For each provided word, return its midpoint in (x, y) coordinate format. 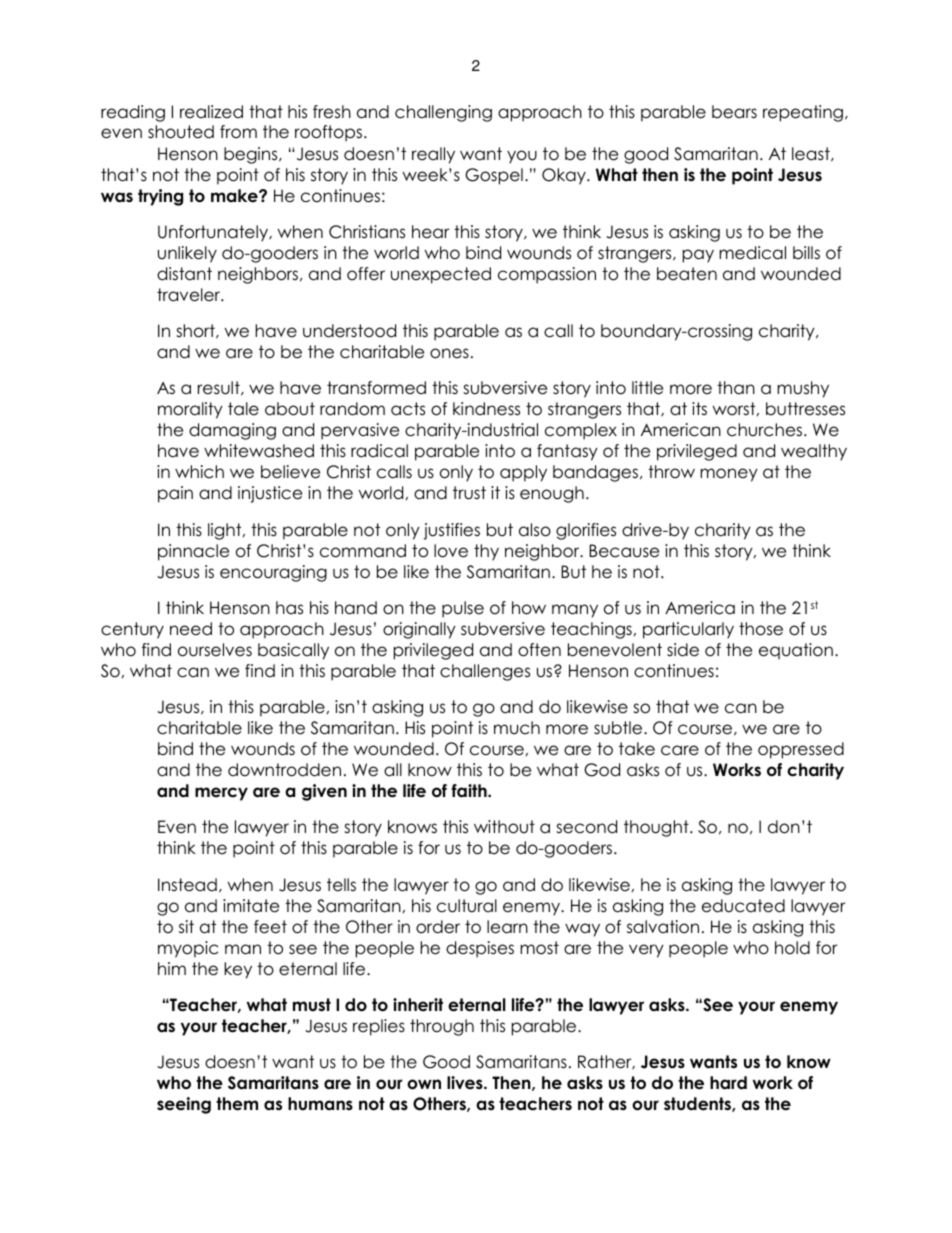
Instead (187, 885)
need (191, 629)
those (761, 629)
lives (466, 1083)
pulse (463, 609)
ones (449, 353)
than (736, 388)
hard (728, 1083)
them (237, 1104)
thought (657, 828)
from (238, 132)
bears (734, 112)
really (433, 155)
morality (190, 410)
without (504, 827)
